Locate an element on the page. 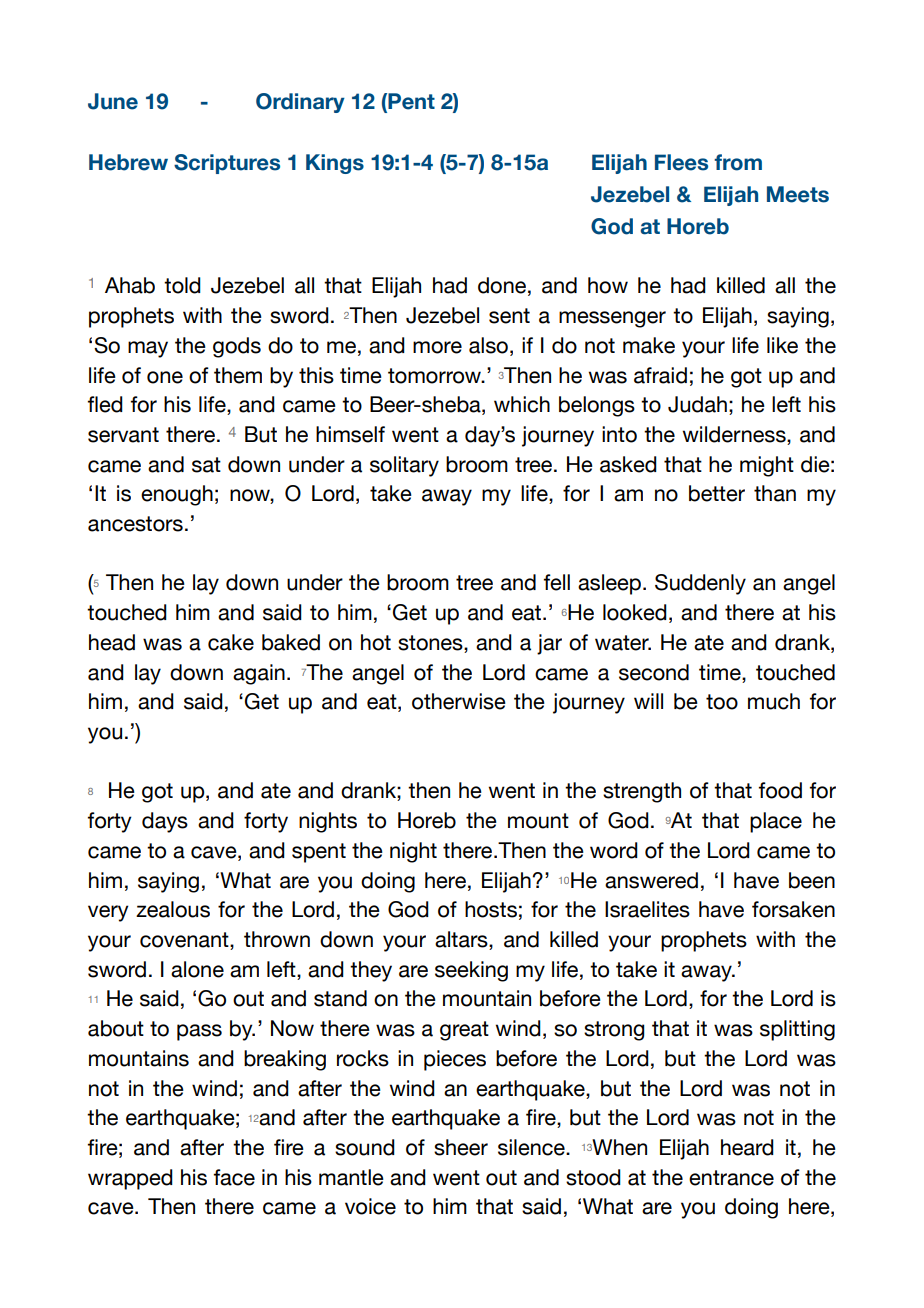 The width and height of the document is (924, 1308). Scriptures is located at coordinates (227, 164).
